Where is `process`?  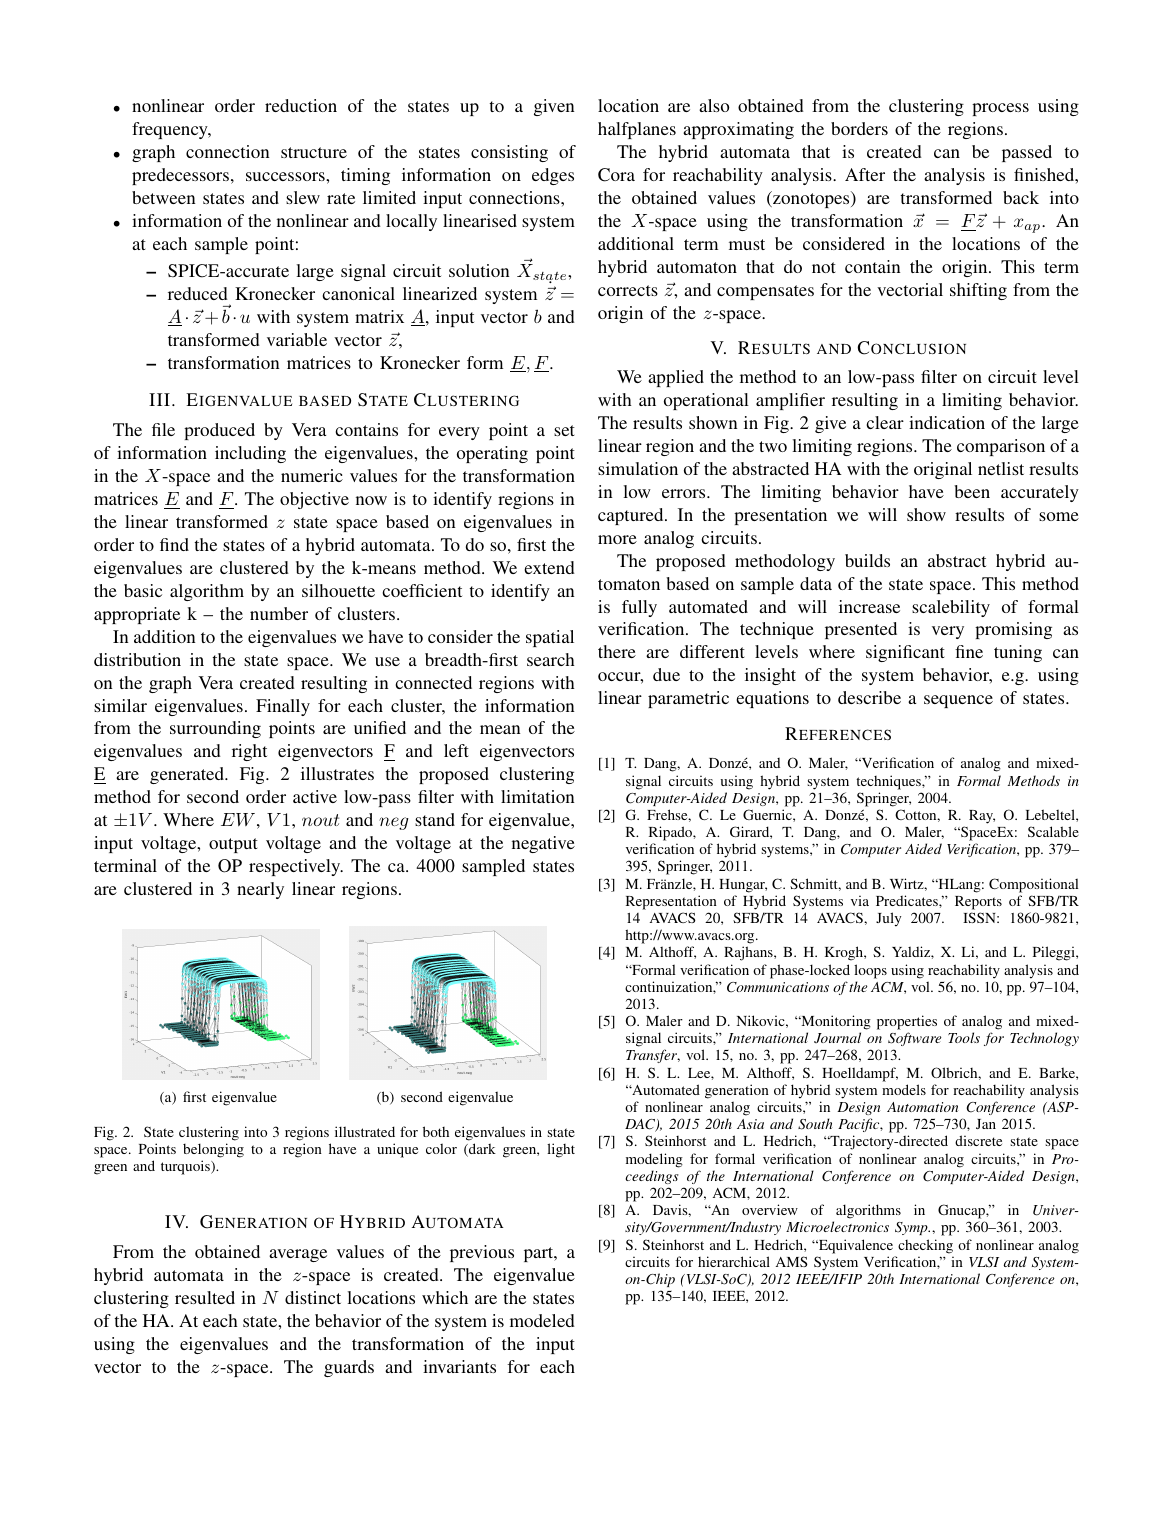
process is located at coordinates (1000, 109).
